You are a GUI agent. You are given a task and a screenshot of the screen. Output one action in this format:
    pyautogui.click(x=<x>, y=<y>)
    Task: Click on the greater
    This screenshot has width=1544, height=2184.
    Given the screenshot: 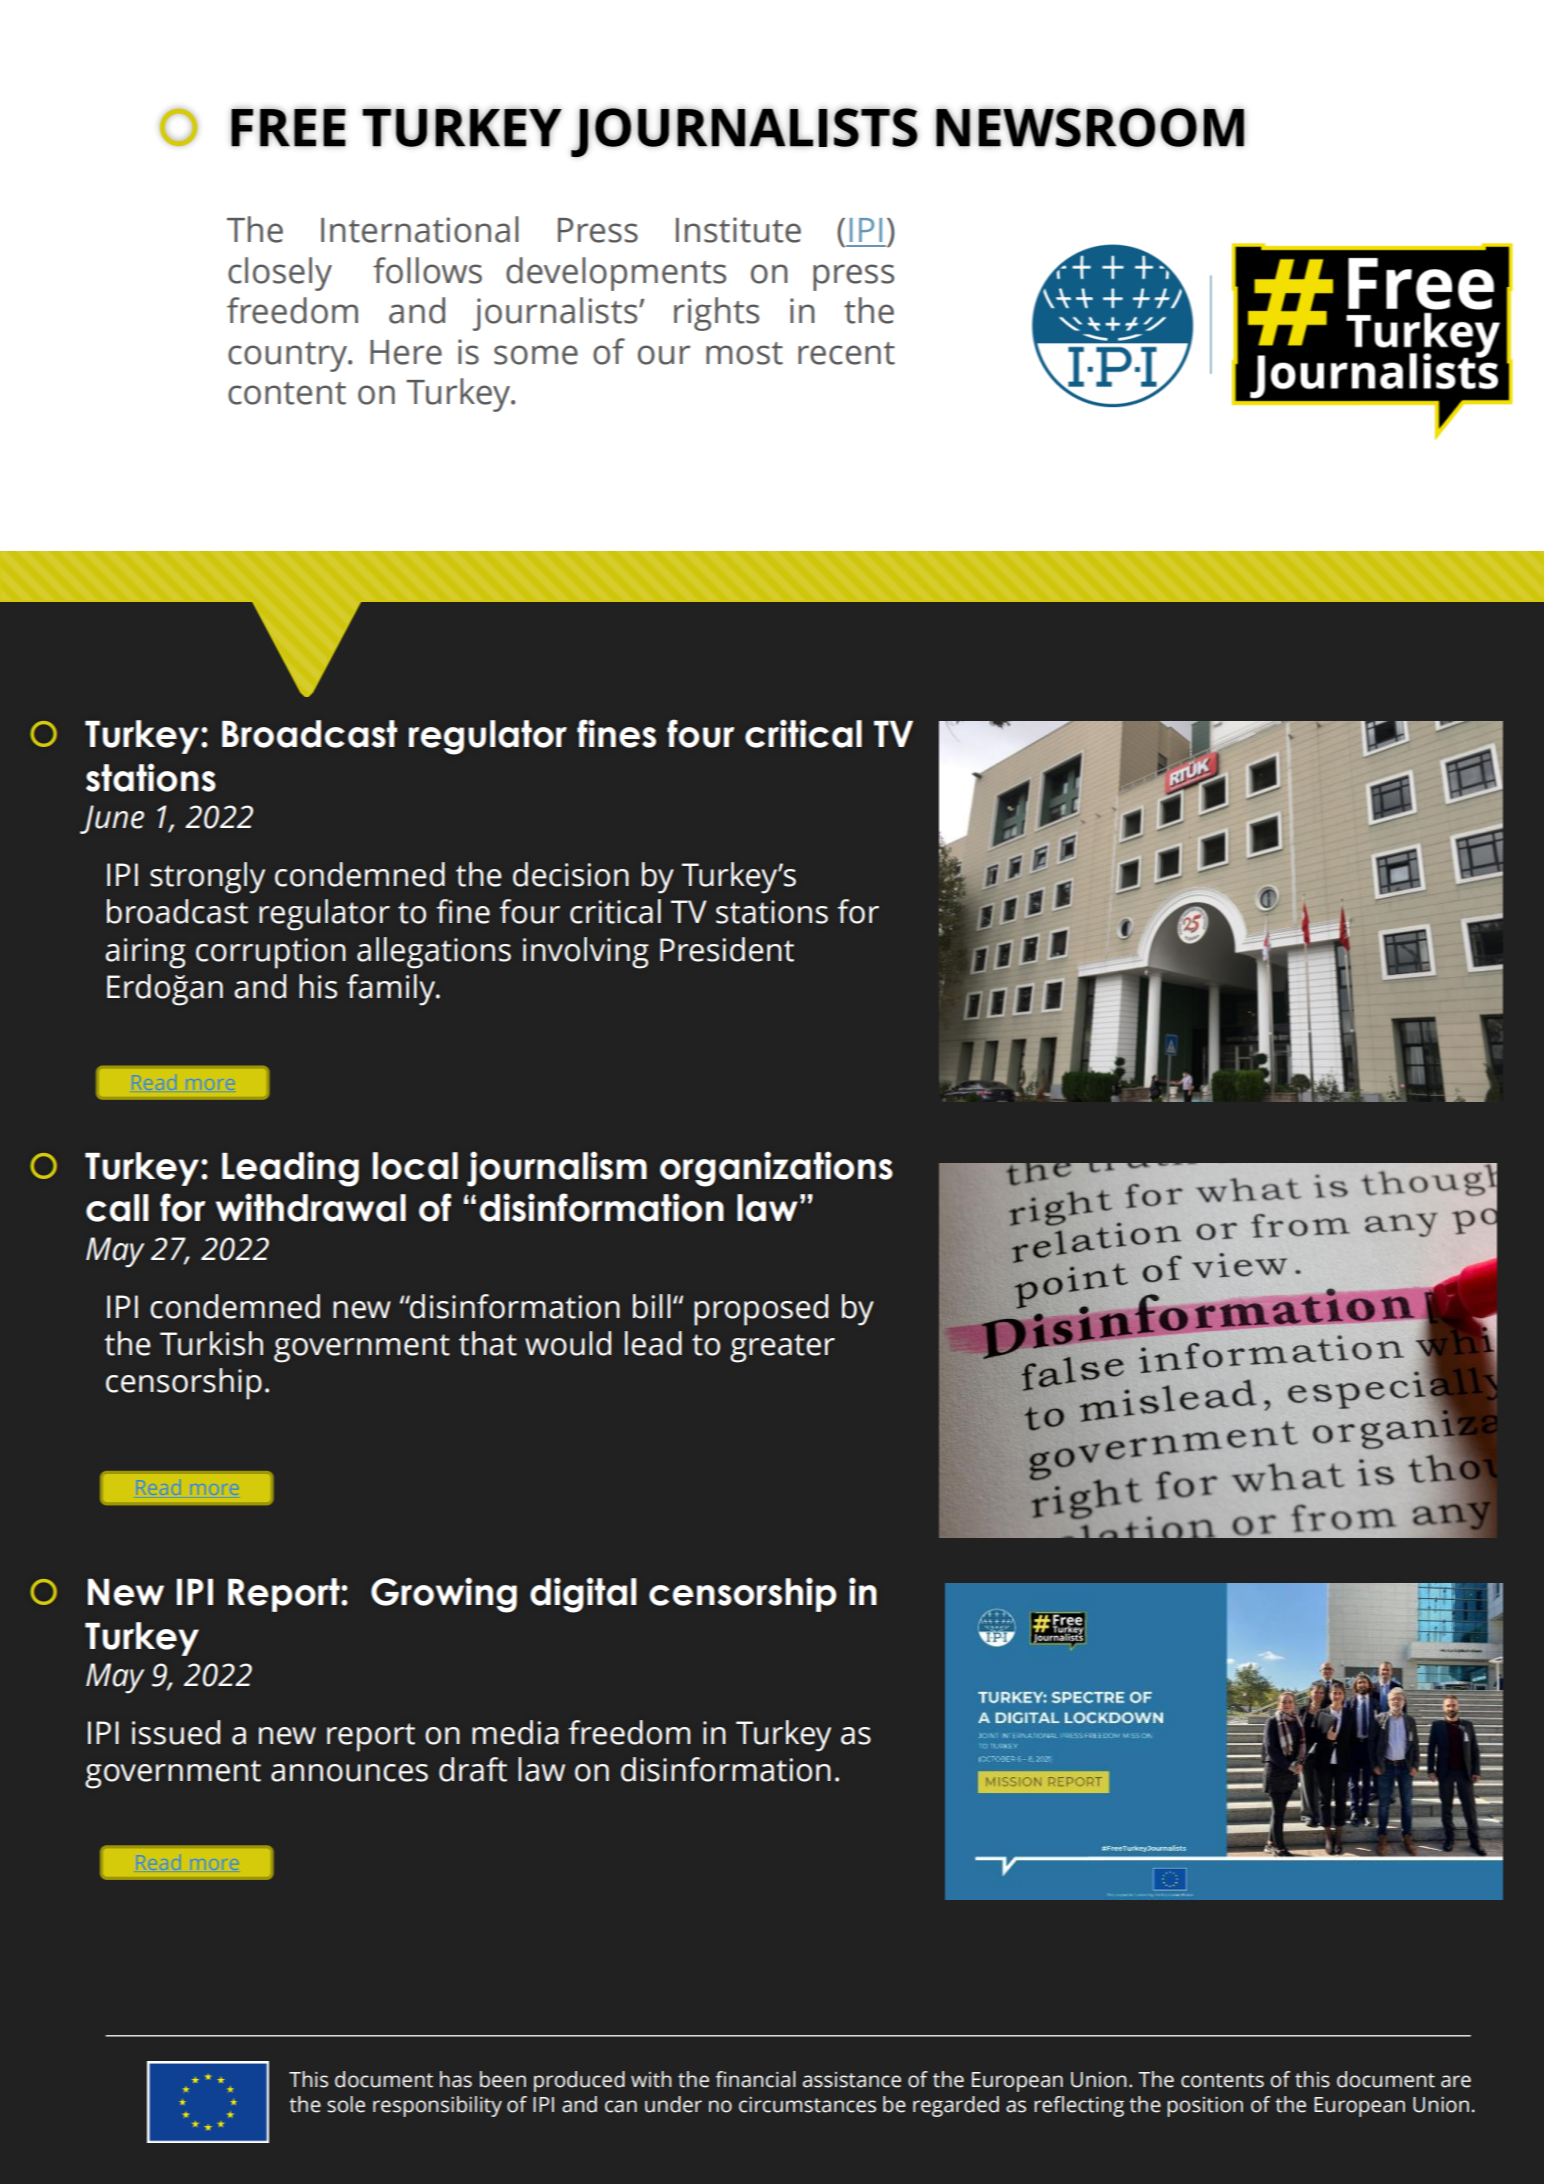 What is the action you would take?
    pyautogui.click(x=782, y=1348)
